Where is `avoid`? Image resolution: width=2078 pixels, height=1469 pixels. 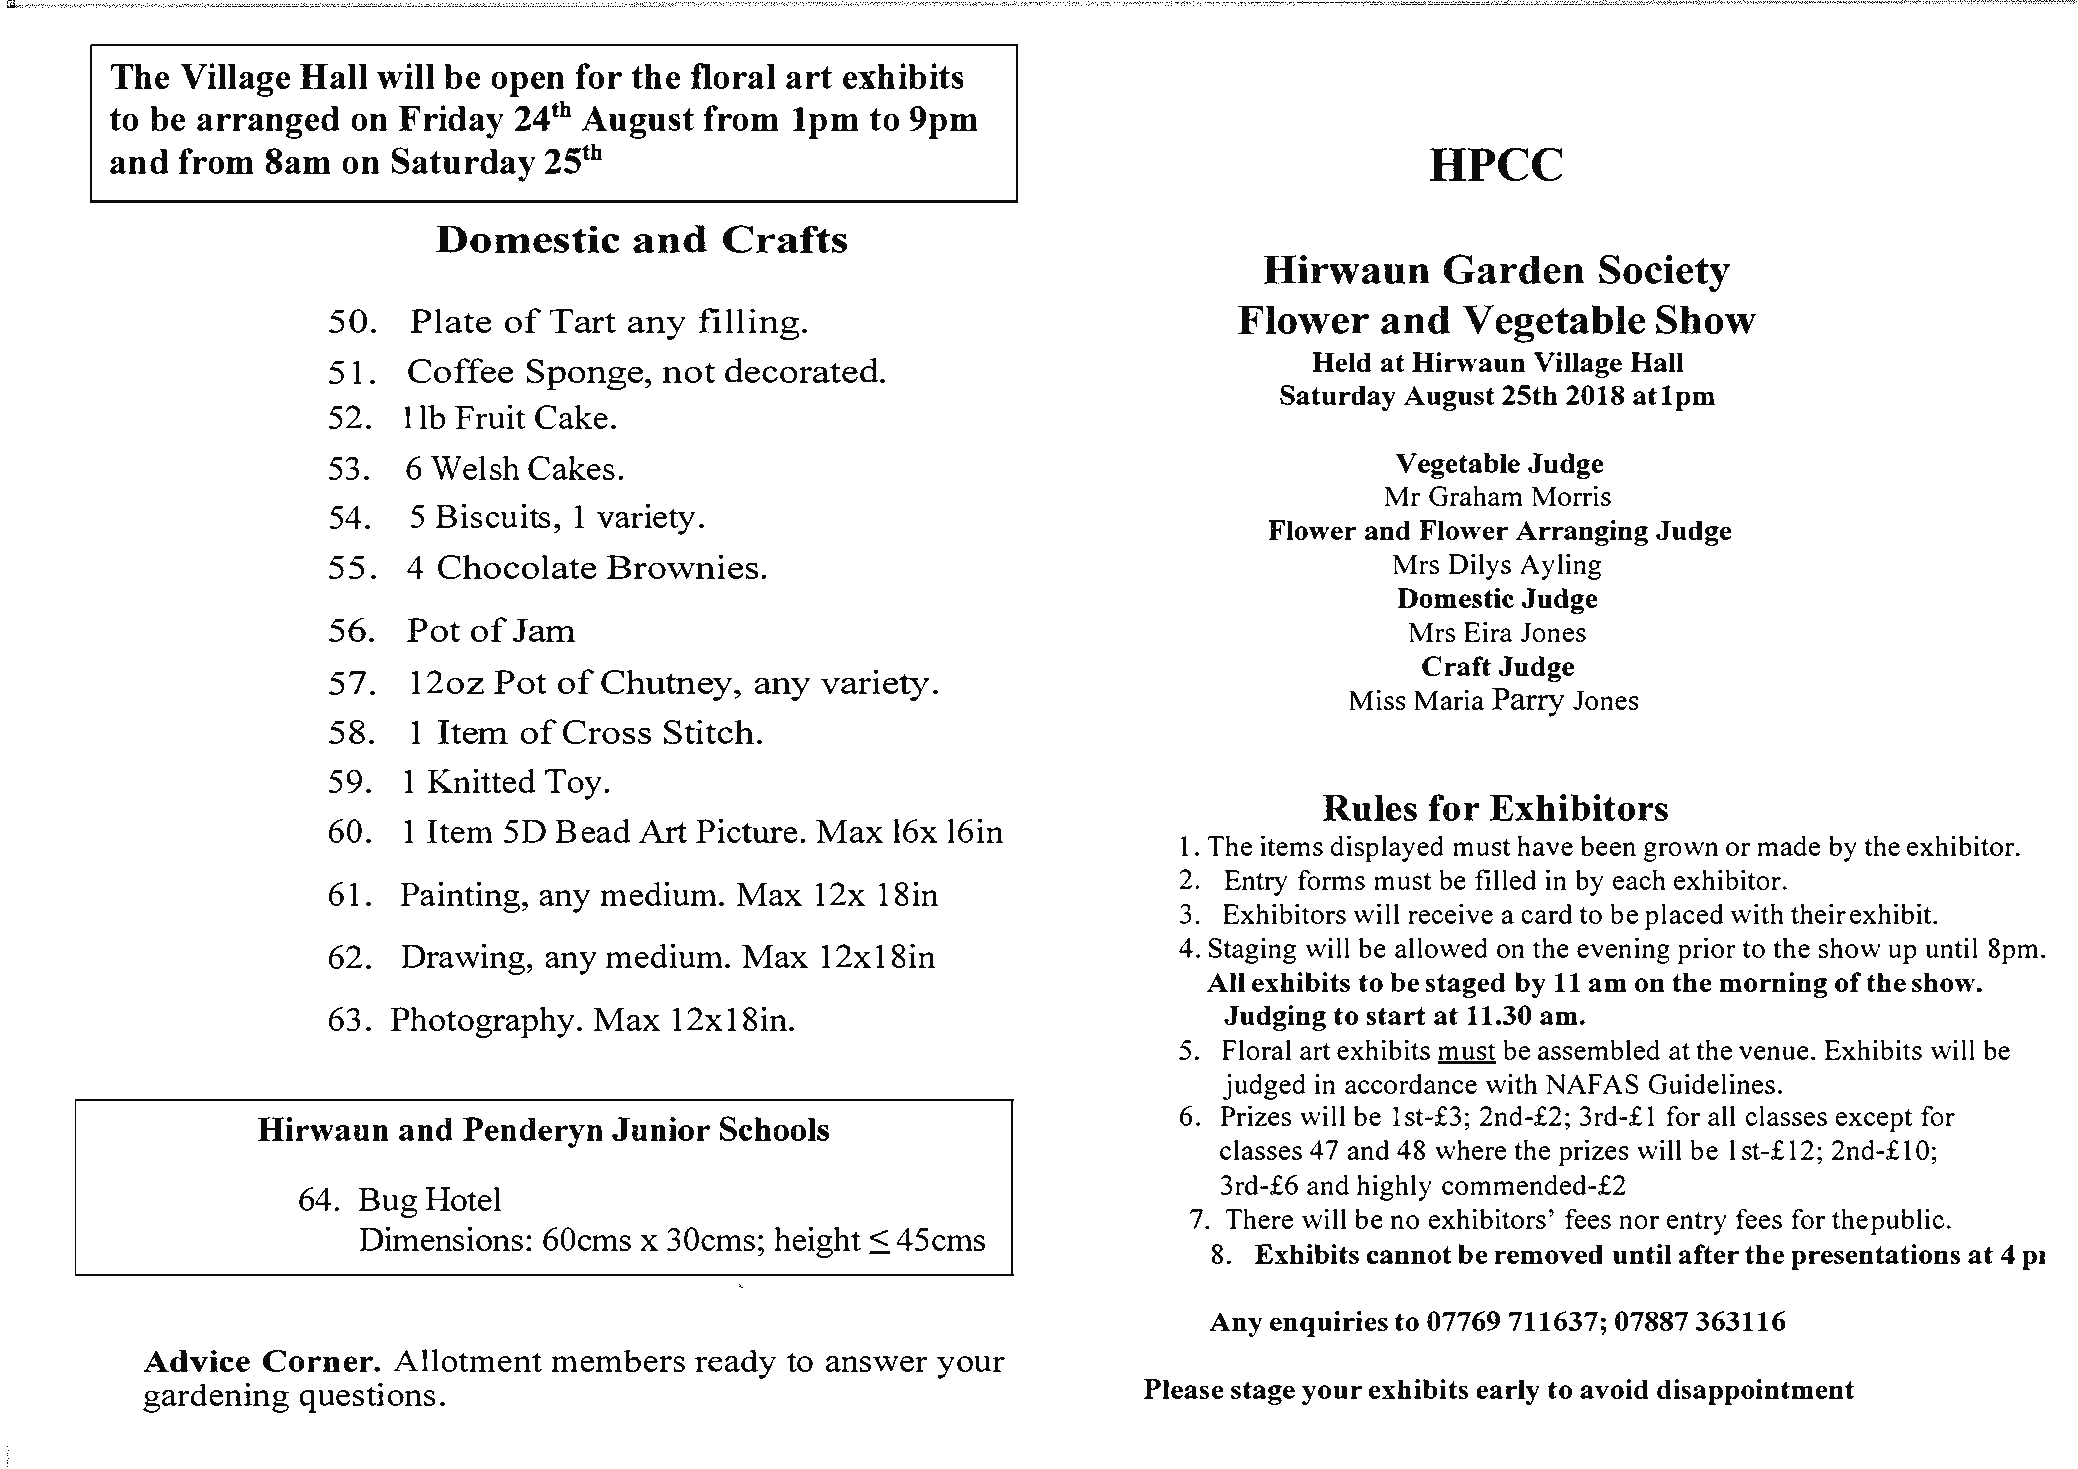
avoid is located at coordinates (1614, 1389).
